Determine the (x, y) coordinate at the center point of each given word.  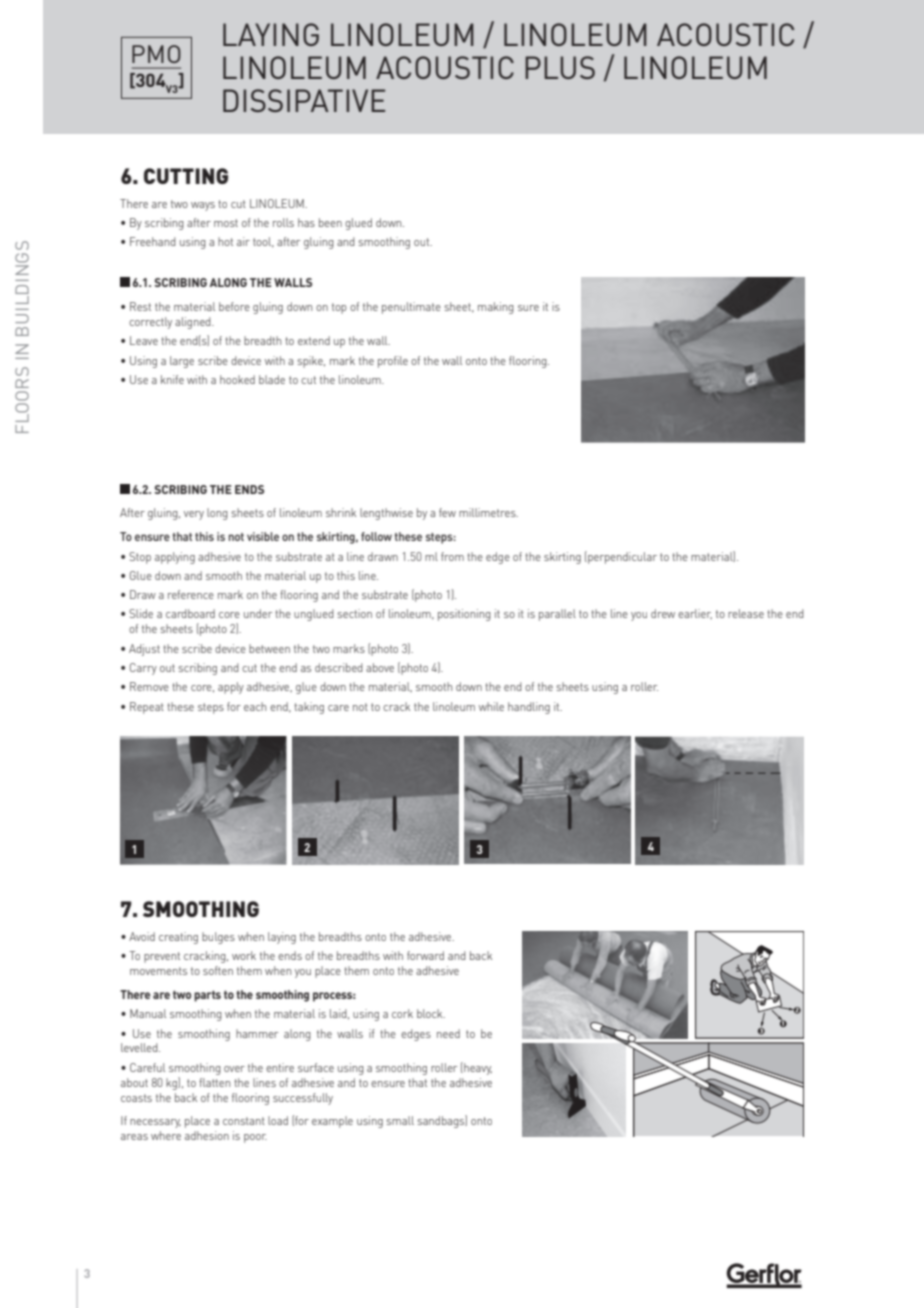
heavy (477, 1068)
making (496, 308)
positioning (464, 615)
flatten (214, 1082)
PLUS (560, 67)
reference (191, 594)
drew (663, 613)
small (400, 1120)
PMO (156, 54)
